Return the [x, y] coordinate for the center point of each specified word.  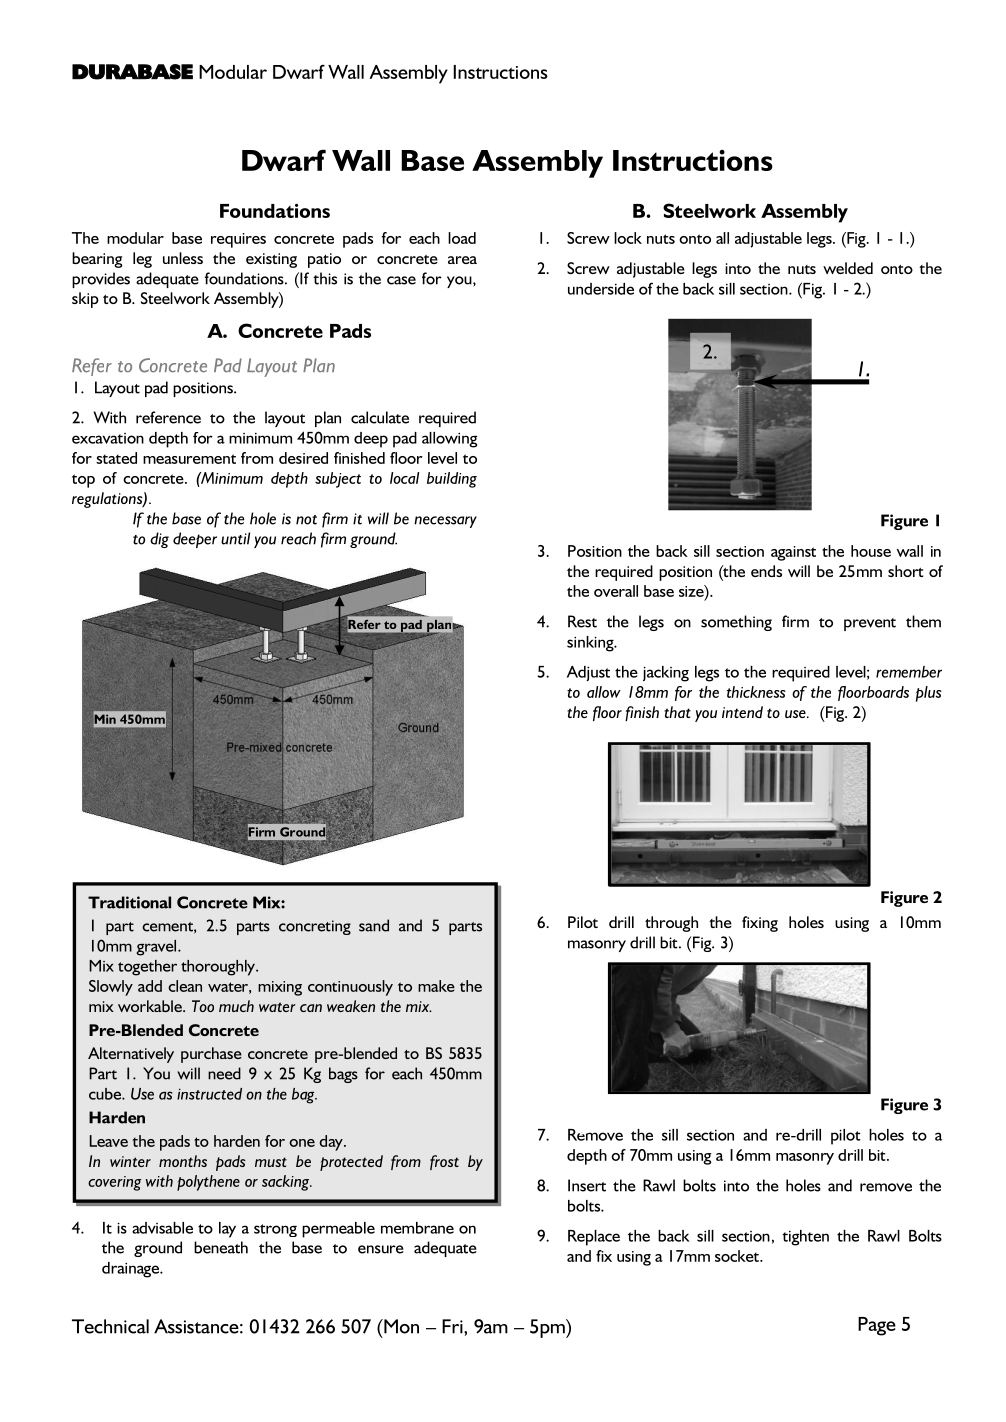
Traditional [129, 902]
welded [848, 268]
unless [183, 258]
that [677, 712]
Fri [453, 1326]
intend [742, 712]
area [462, 260]
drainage [132, 1270]
